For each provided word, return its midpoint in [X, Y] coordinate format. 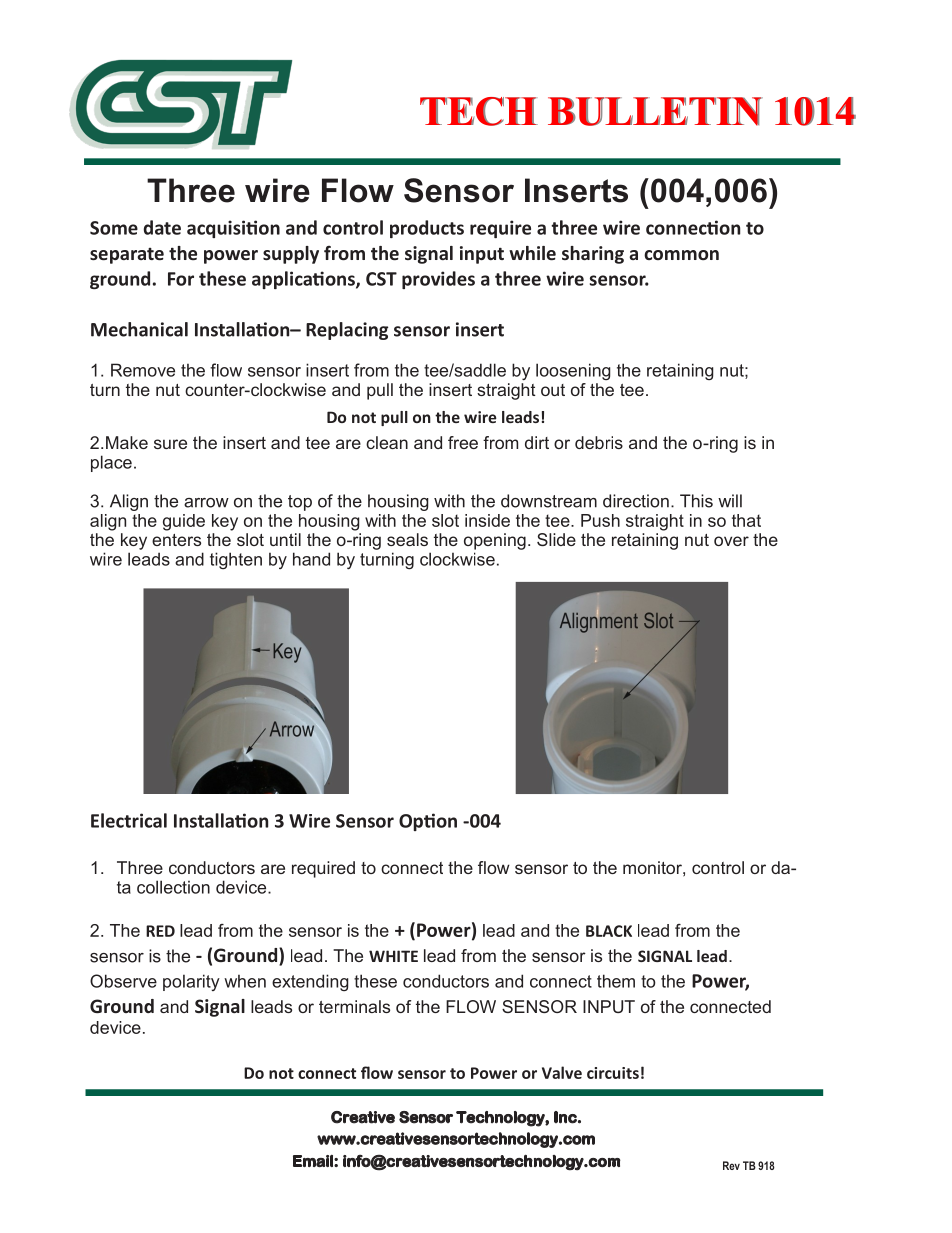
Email [314, 1161]
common [681, 255]
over [731, 541]
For [181, 279]
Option [428, 822]
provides [438, 280]
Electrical [129, 820]
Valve [562, 1072]
